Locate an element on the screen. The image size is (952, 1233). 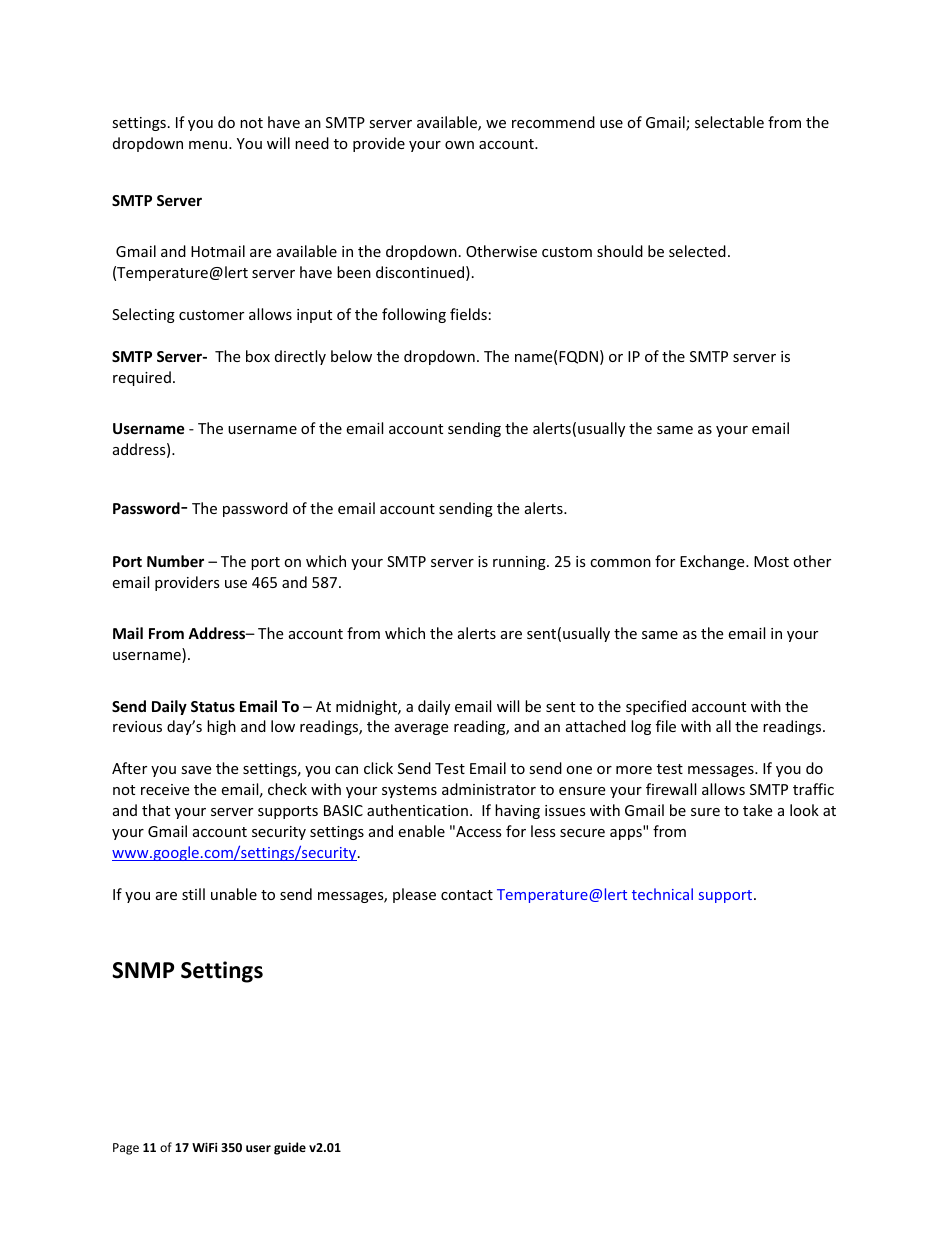
Exchange is located at coordinates (713, 562).
